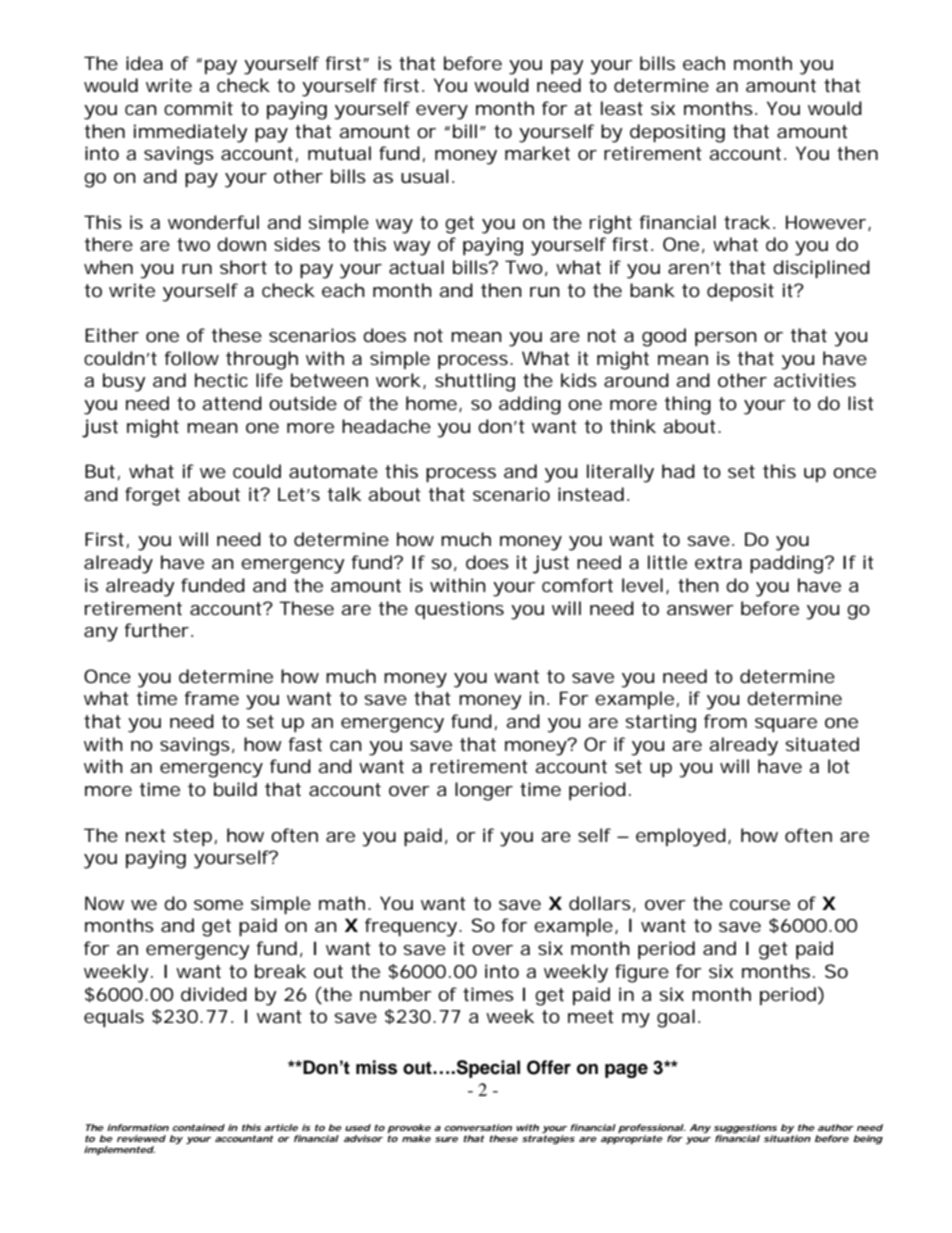 The width and height of the page is (952, 1233). Describe the element at coordinates (138, 1127) in the page. I see `information` at that location.
